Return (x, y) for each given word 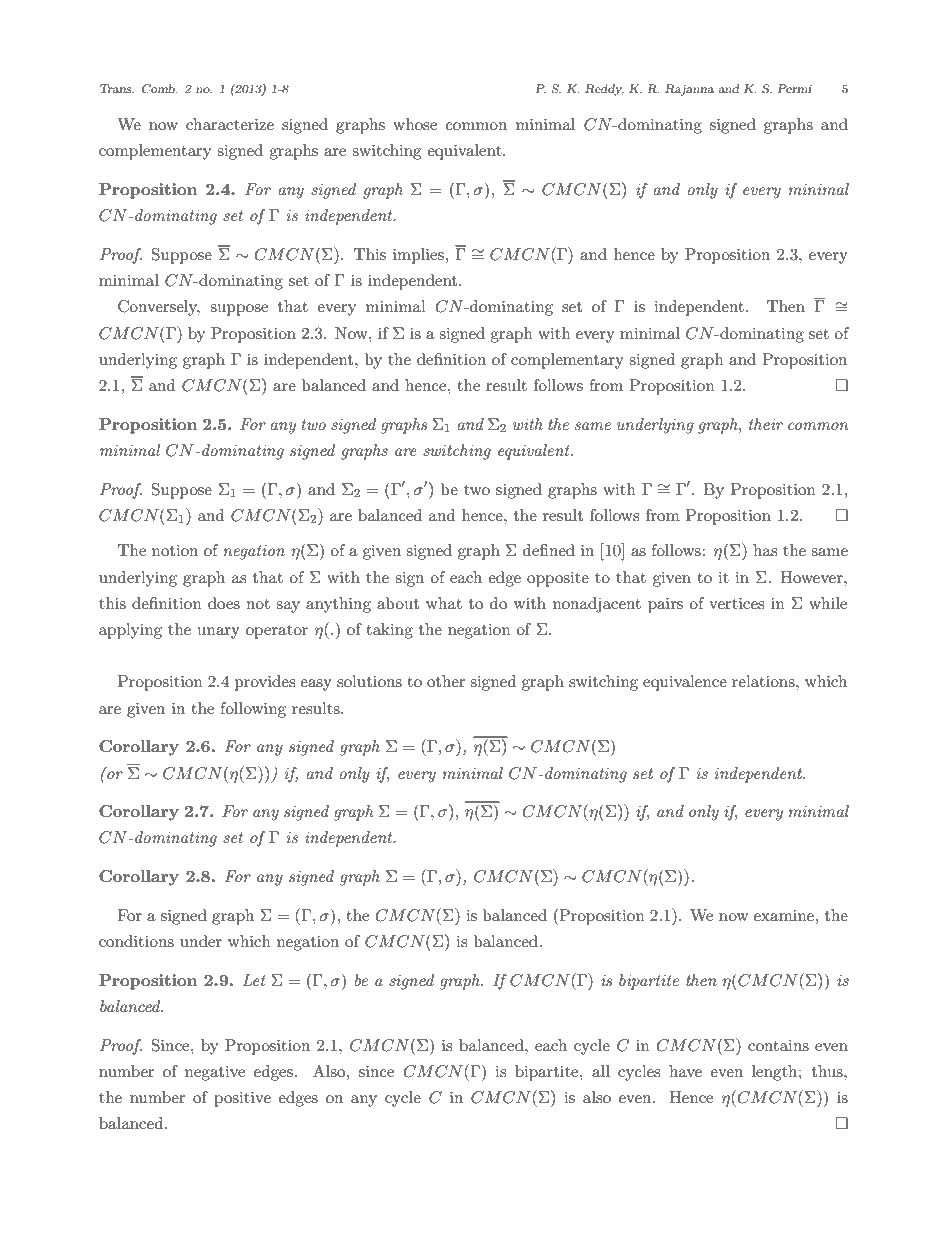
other (446, 681)
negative (215, 1073)
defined (549, 550)
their (766, 424)
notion (175, 550)
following (253, 710)
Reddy (604, 90)
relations (764, 681)
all (601, 1071)
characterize (230, 124)
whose (415, 124)
